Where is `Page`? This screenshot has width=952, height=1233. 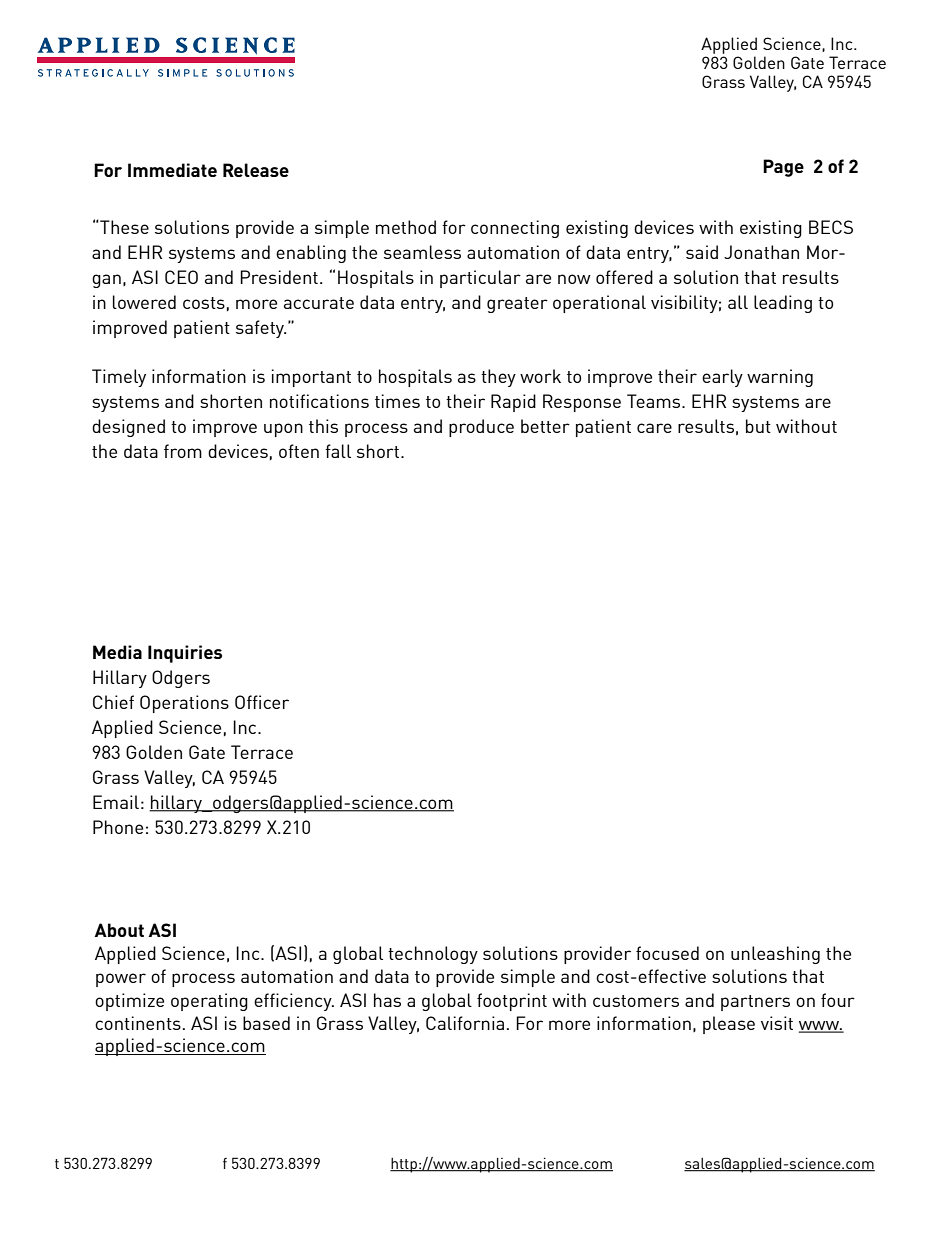 Page is located at coordinates (783, 168).
